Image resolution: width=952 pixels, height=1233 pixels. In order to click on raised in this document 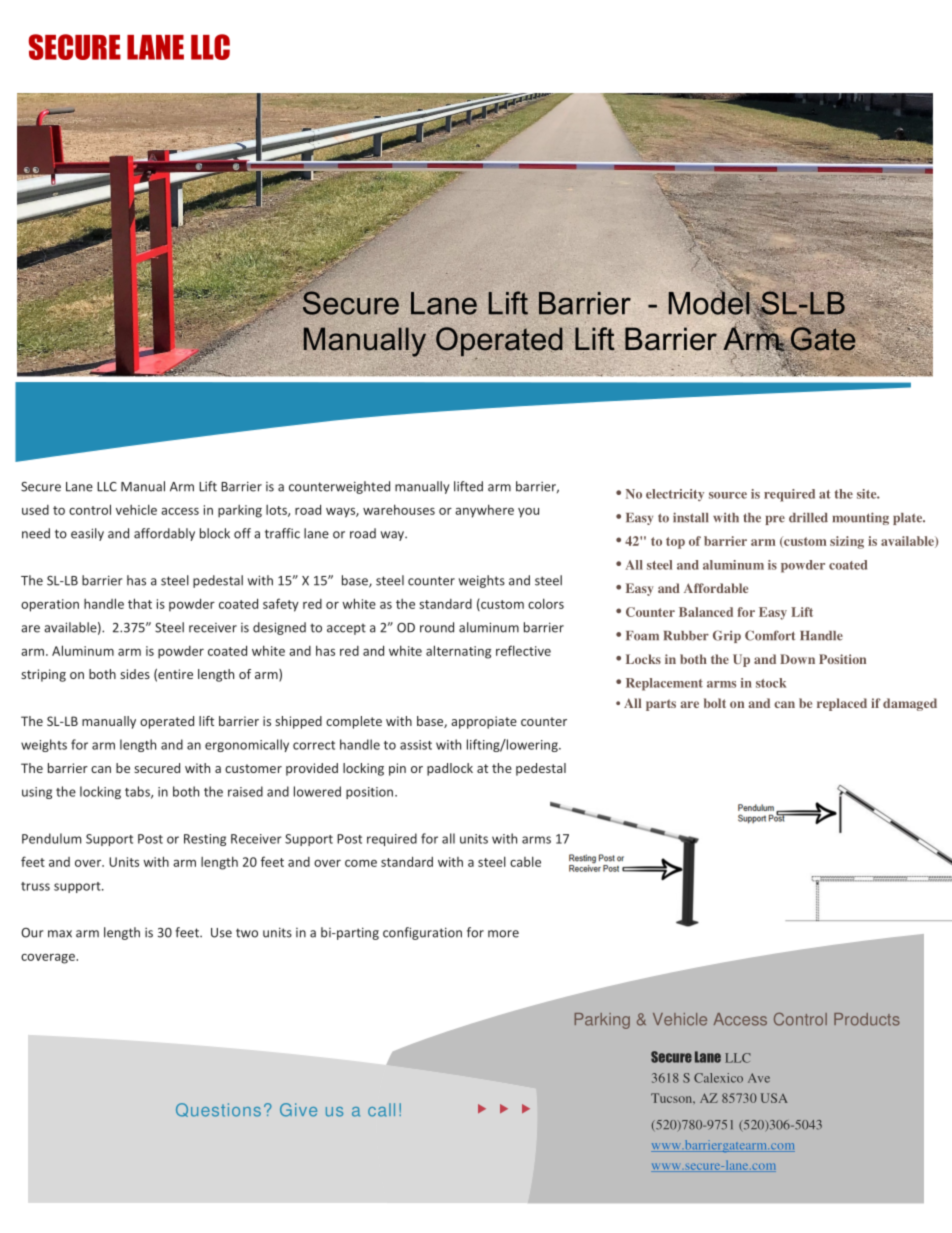, I will do `click(245, 791)`.
